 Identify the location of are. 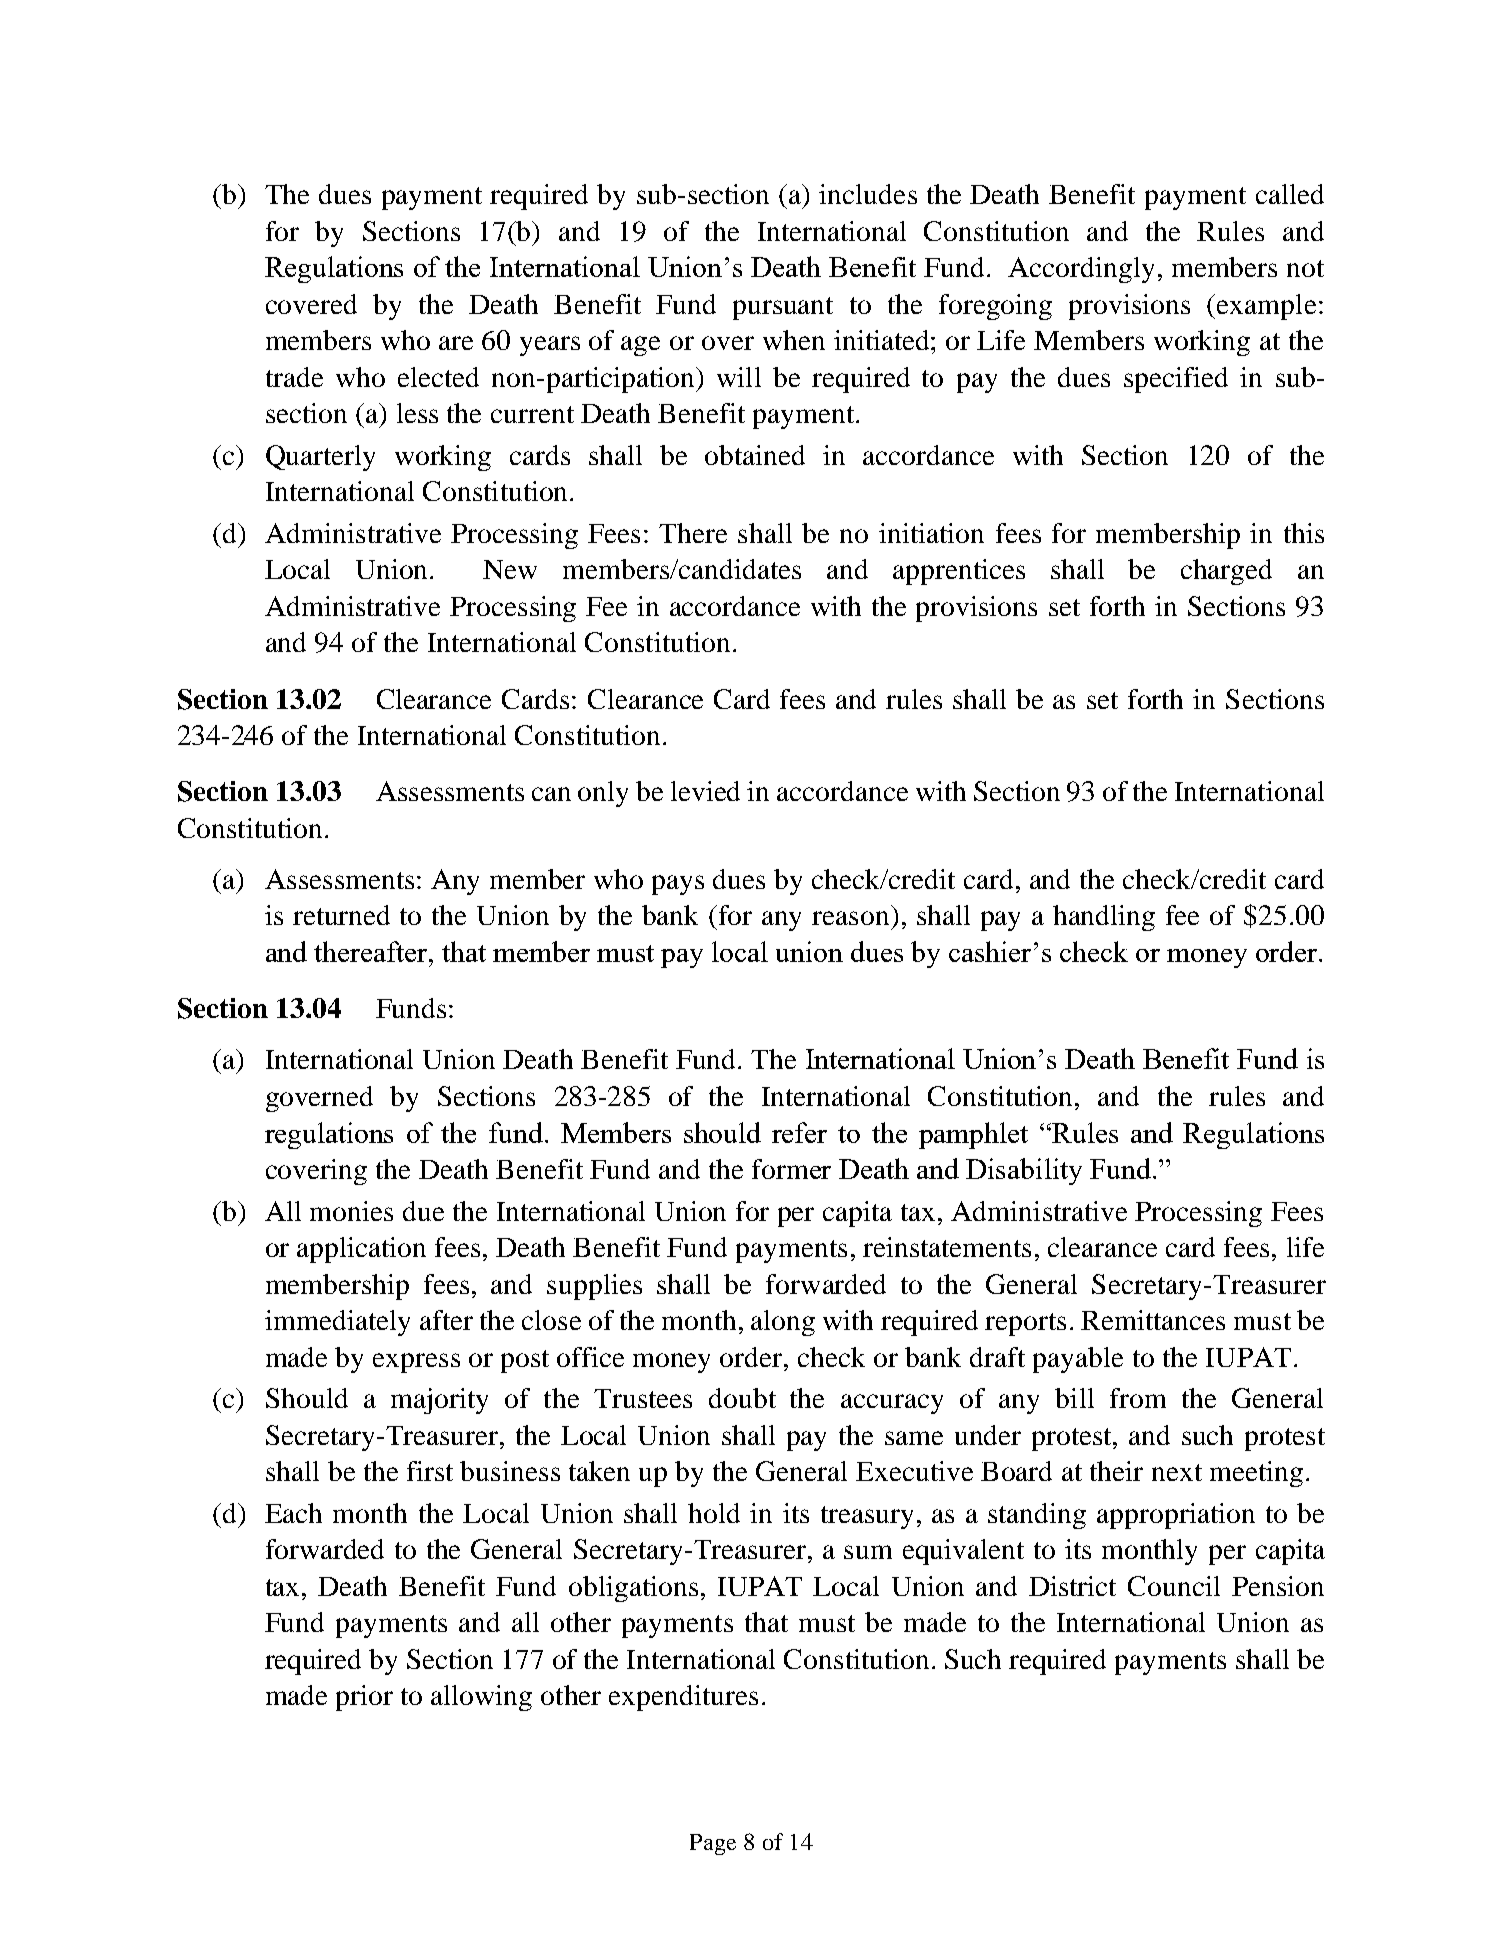
(456, 343).
